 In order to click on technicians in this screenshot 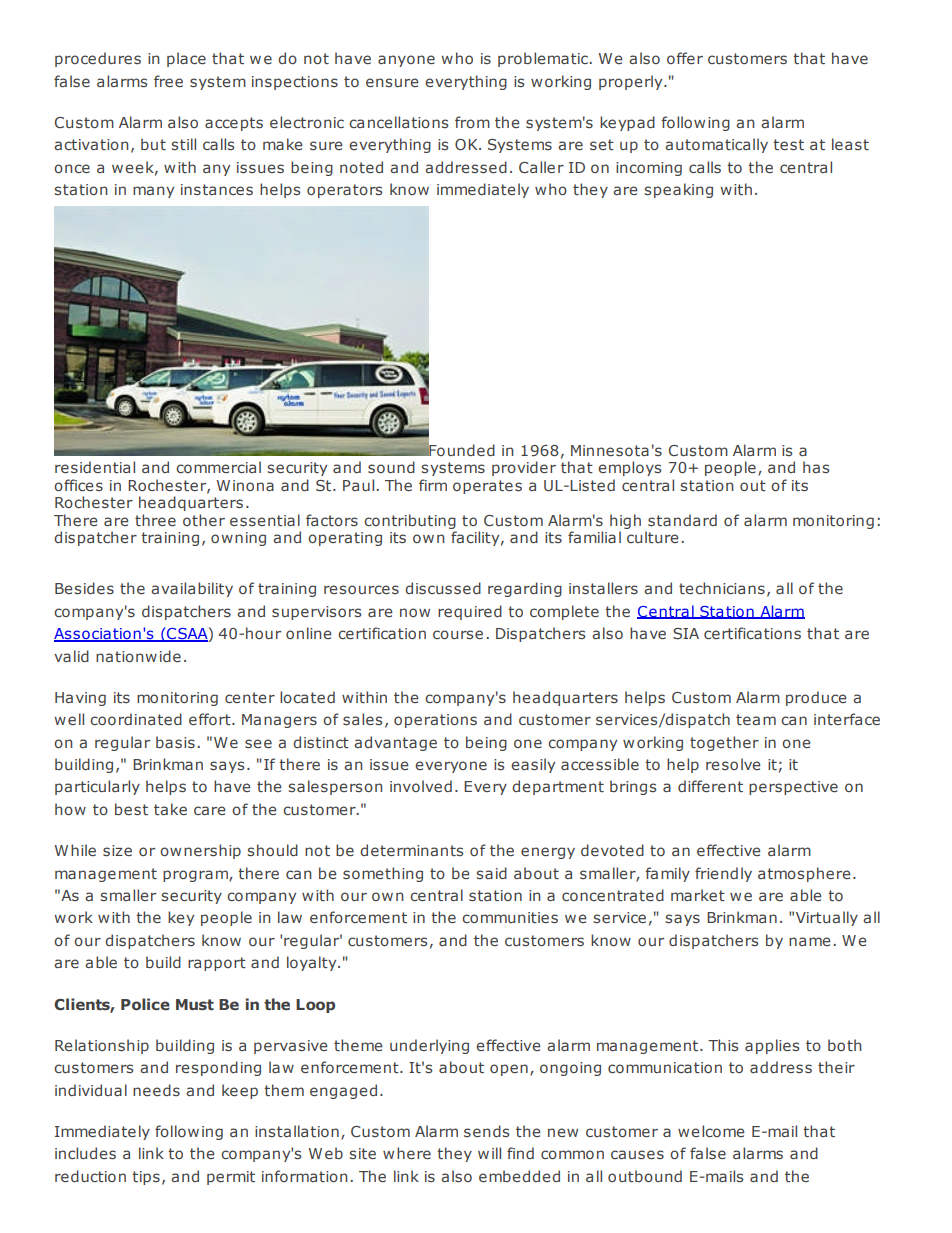, I will do `click(722, 588)`.
